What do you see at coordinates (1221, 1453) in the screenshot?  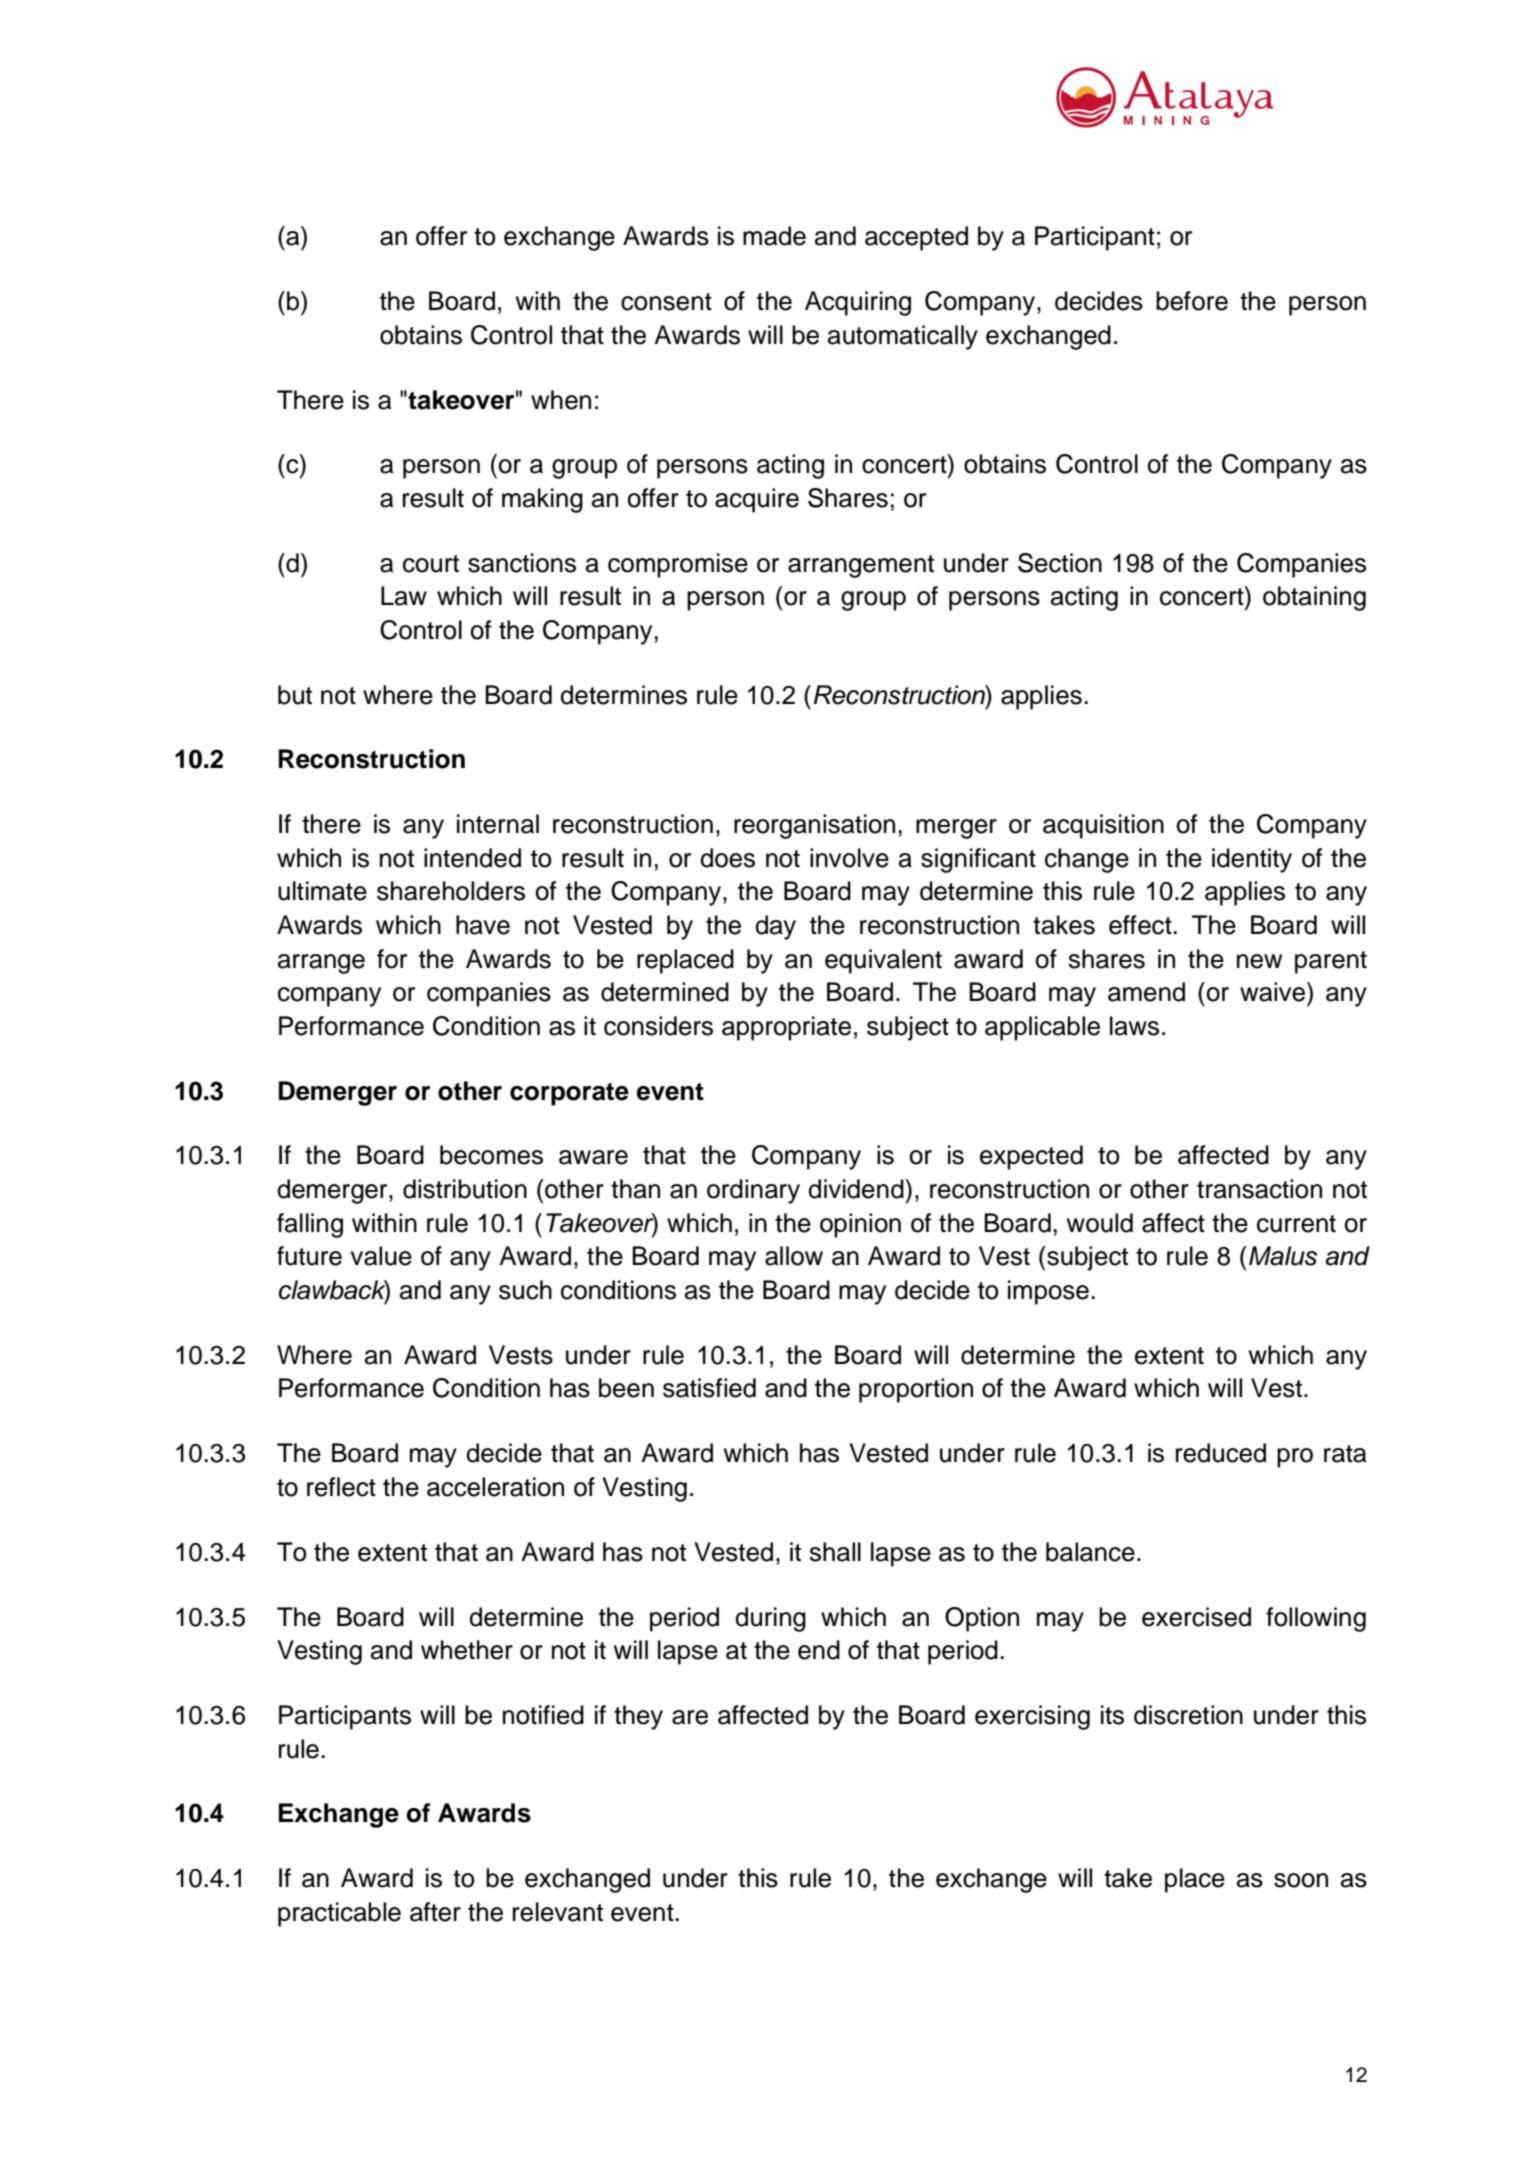 I see `reduced` at bounding box center [1221, 1453].
